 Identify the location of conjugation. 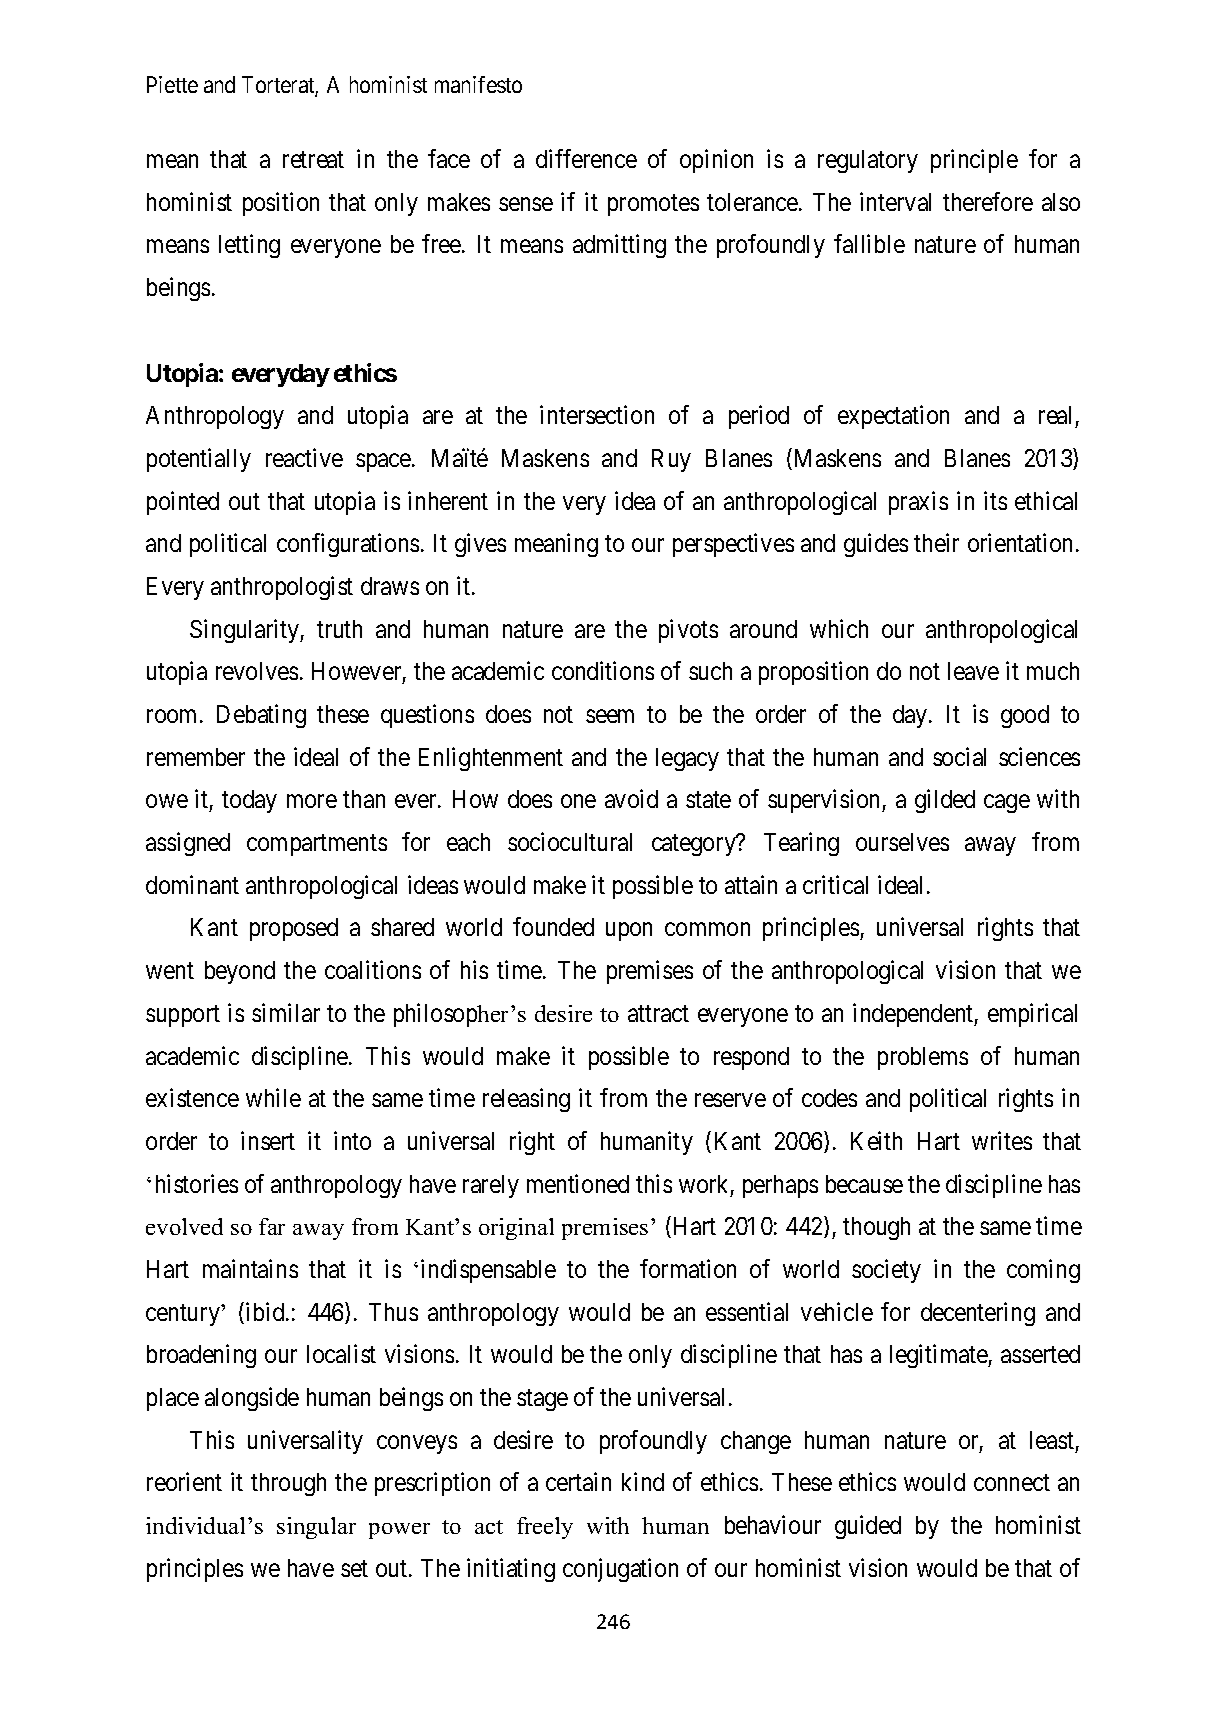
(620, 1570).
